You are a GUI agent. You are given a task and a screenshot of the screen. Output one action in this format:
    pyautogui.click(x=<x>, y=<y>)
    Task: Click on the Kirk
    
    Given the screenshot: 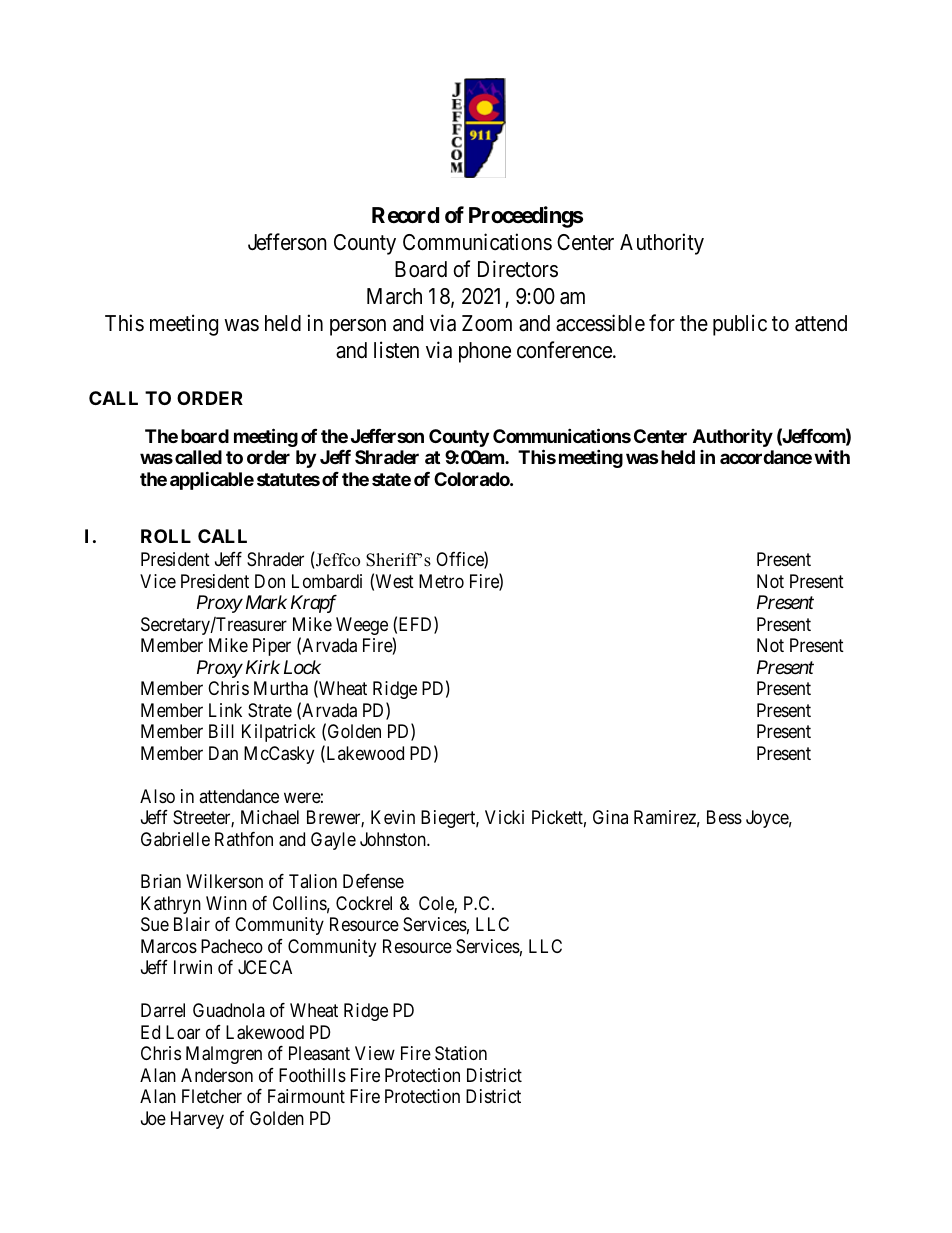 What is the action you would take?
    pyautogui.click(x=263, y=667)
